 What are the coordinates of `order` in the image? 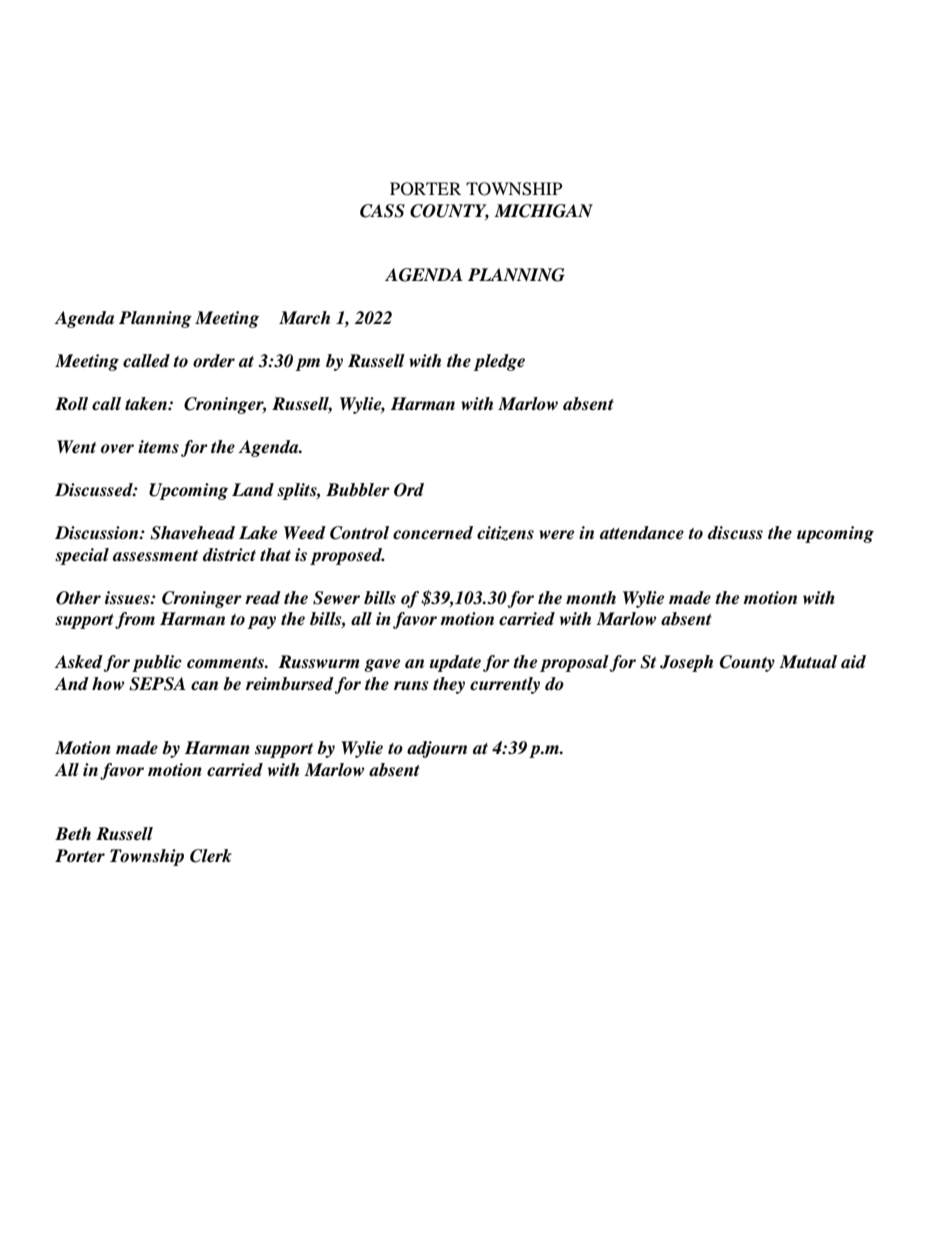 It's located at (214, 361).
